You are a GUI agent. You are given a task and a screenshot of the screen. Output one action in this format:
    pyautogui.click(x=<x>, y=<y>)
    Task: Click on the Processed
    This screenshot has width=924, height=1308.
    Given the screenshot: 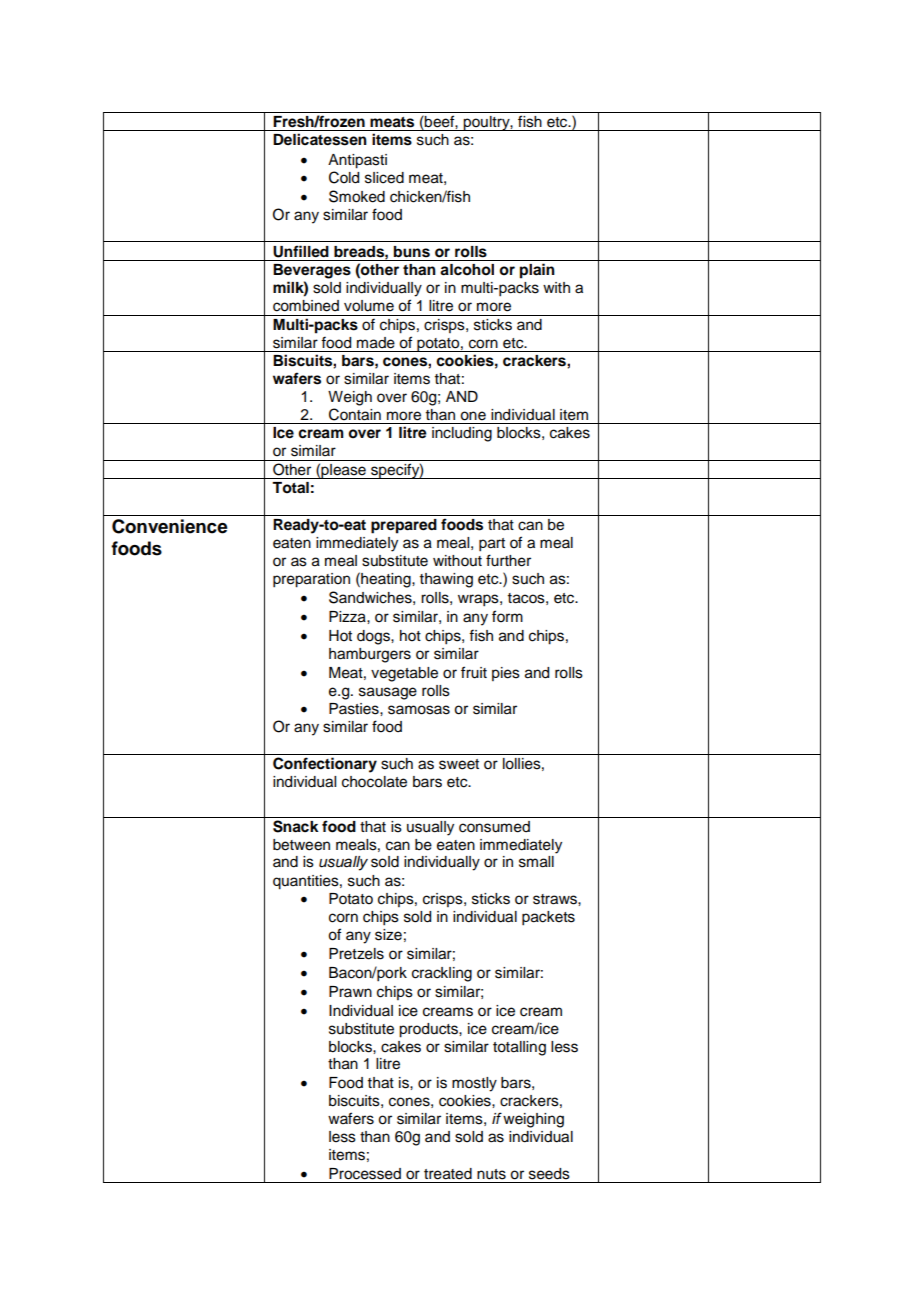 What is the action you would take?
    pyautogui.click(x=365, y=1174)
